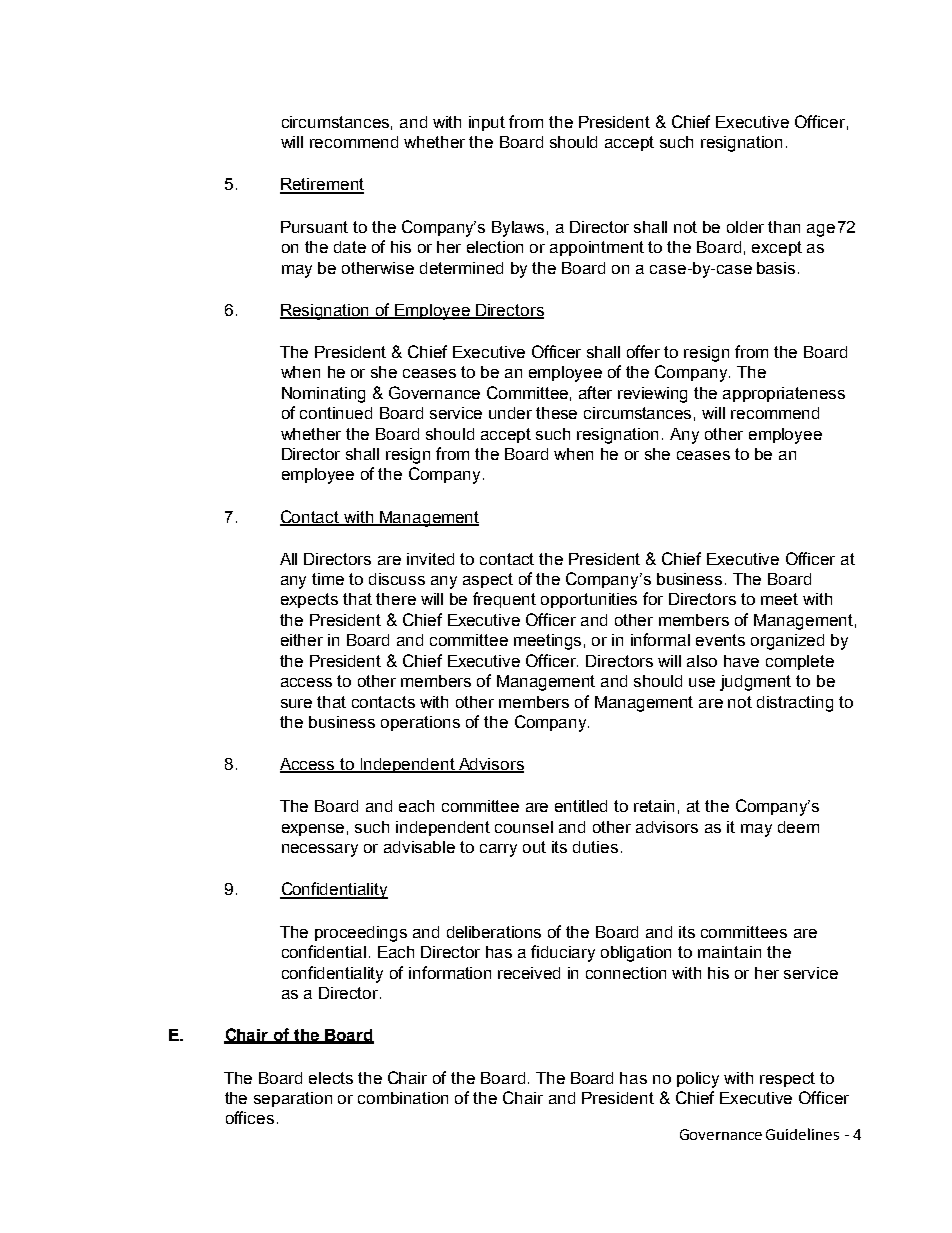 Image resolution: width=952 pixels, height=1233 pixels. I want to click on under, so click(510, 413).
